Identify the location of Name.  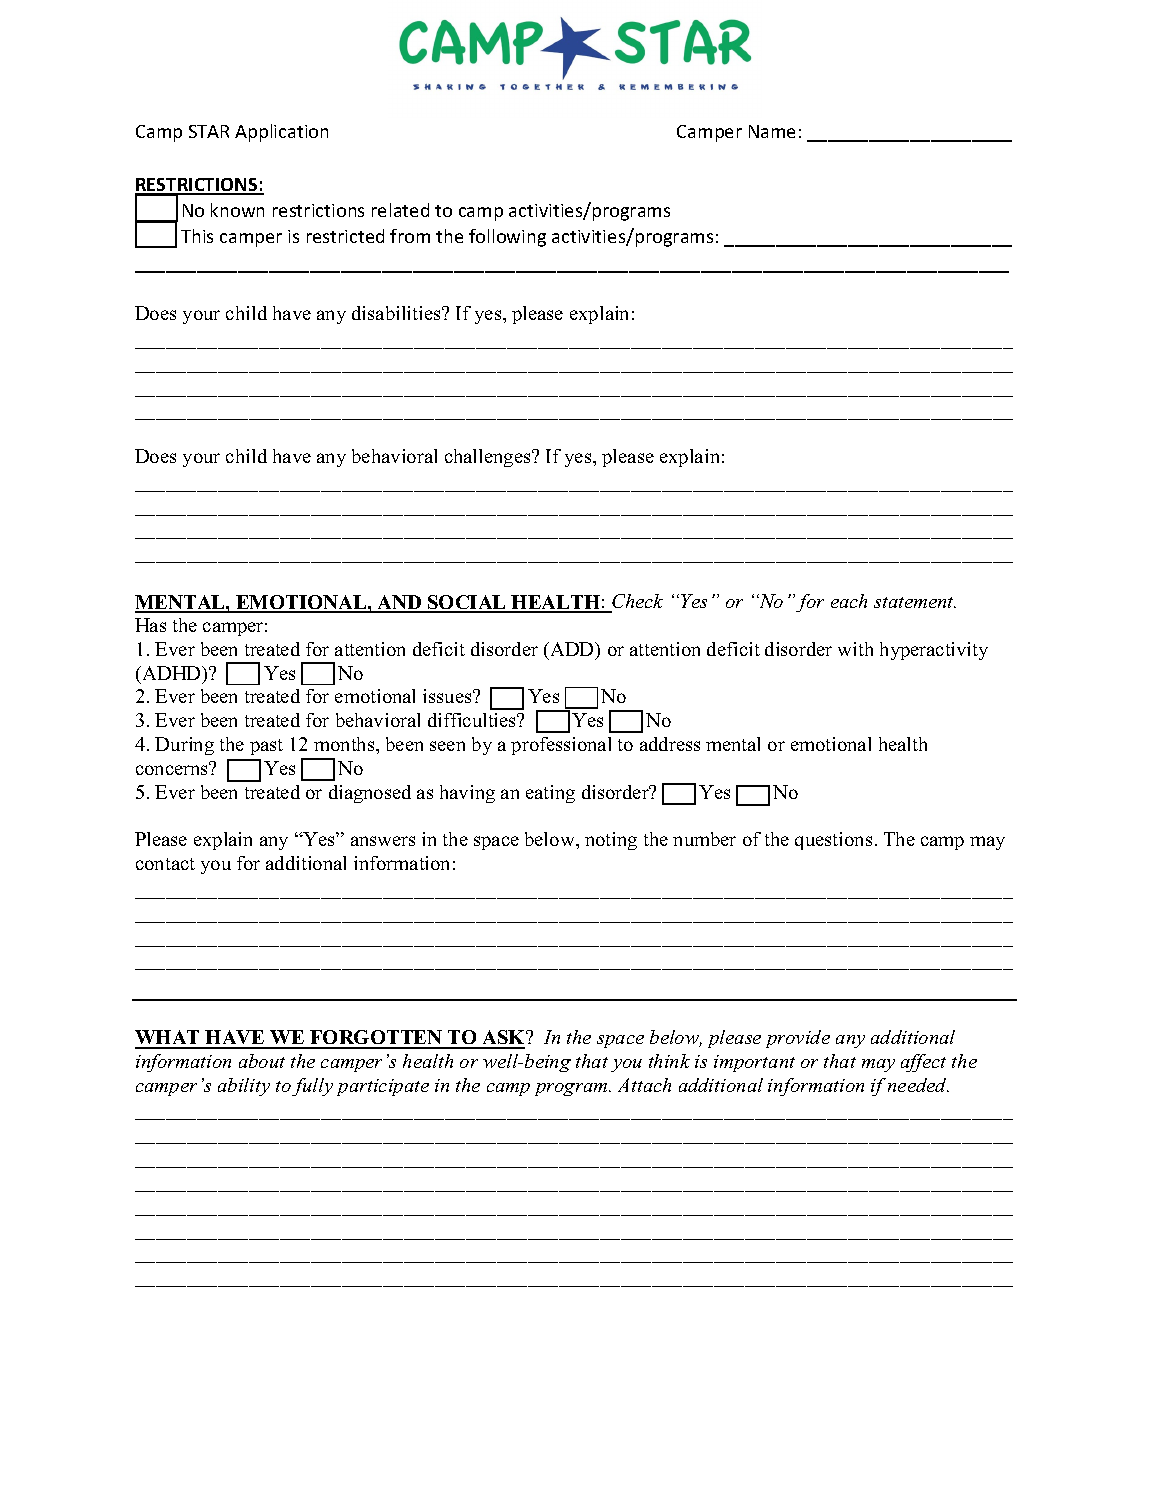
(772, 131).
